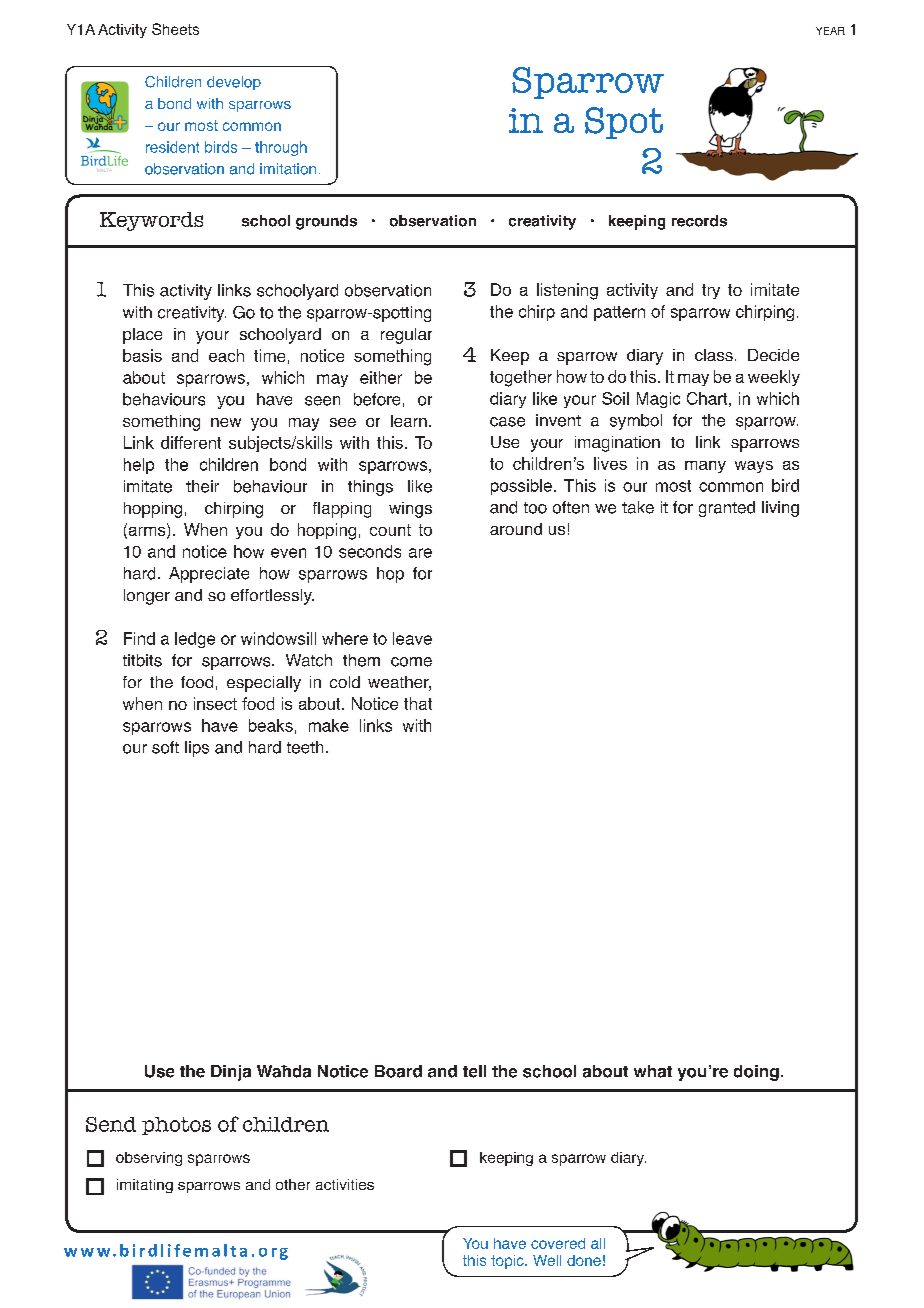 The height and width of the screenshot is (1308, 924). What do you see at coordinates (195, 640) in the screenshot?
I see `ledge` at bounding box center [195, 640].
